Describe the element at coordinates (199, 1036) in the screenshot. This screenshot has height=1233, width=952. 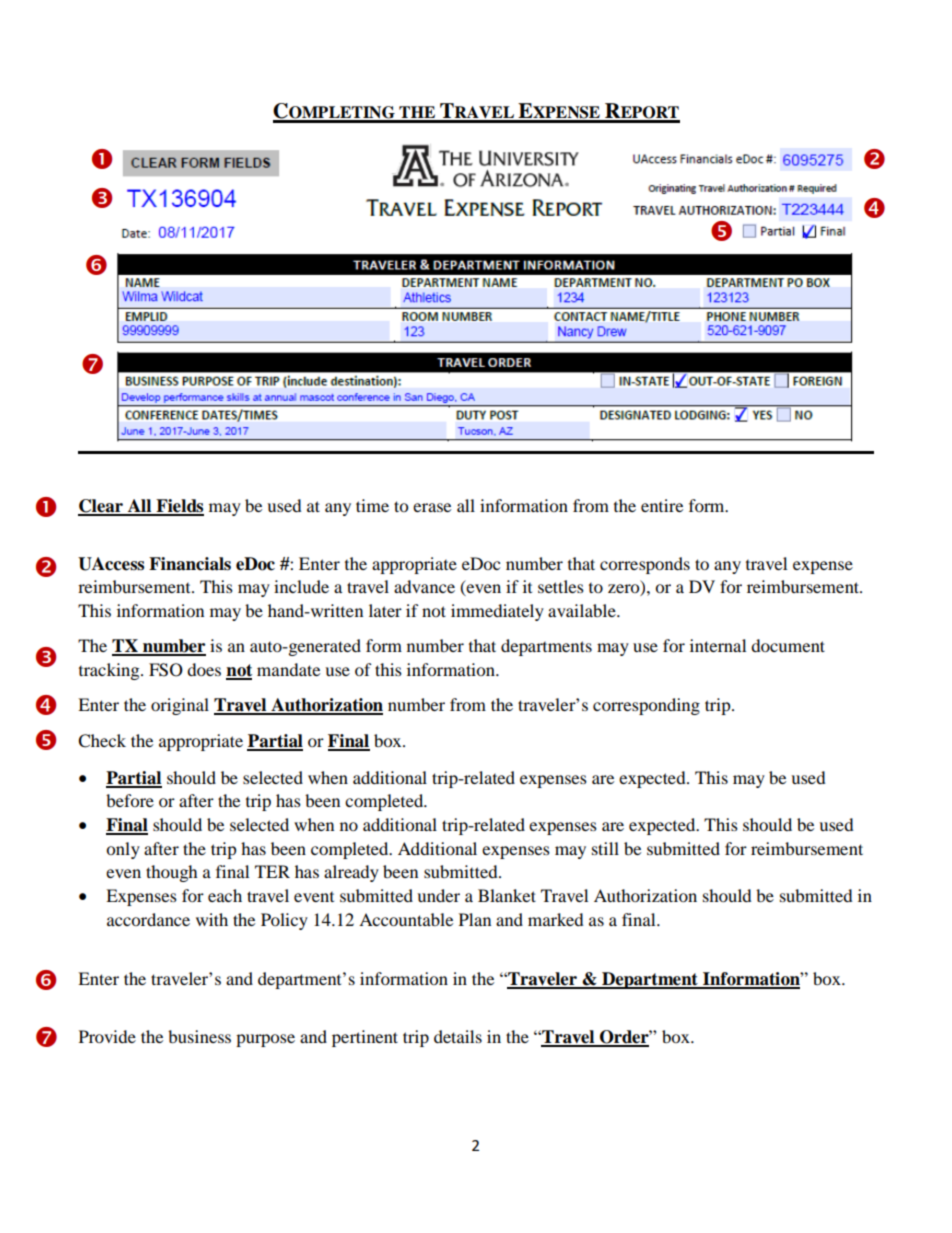
I see `business` at that location.
